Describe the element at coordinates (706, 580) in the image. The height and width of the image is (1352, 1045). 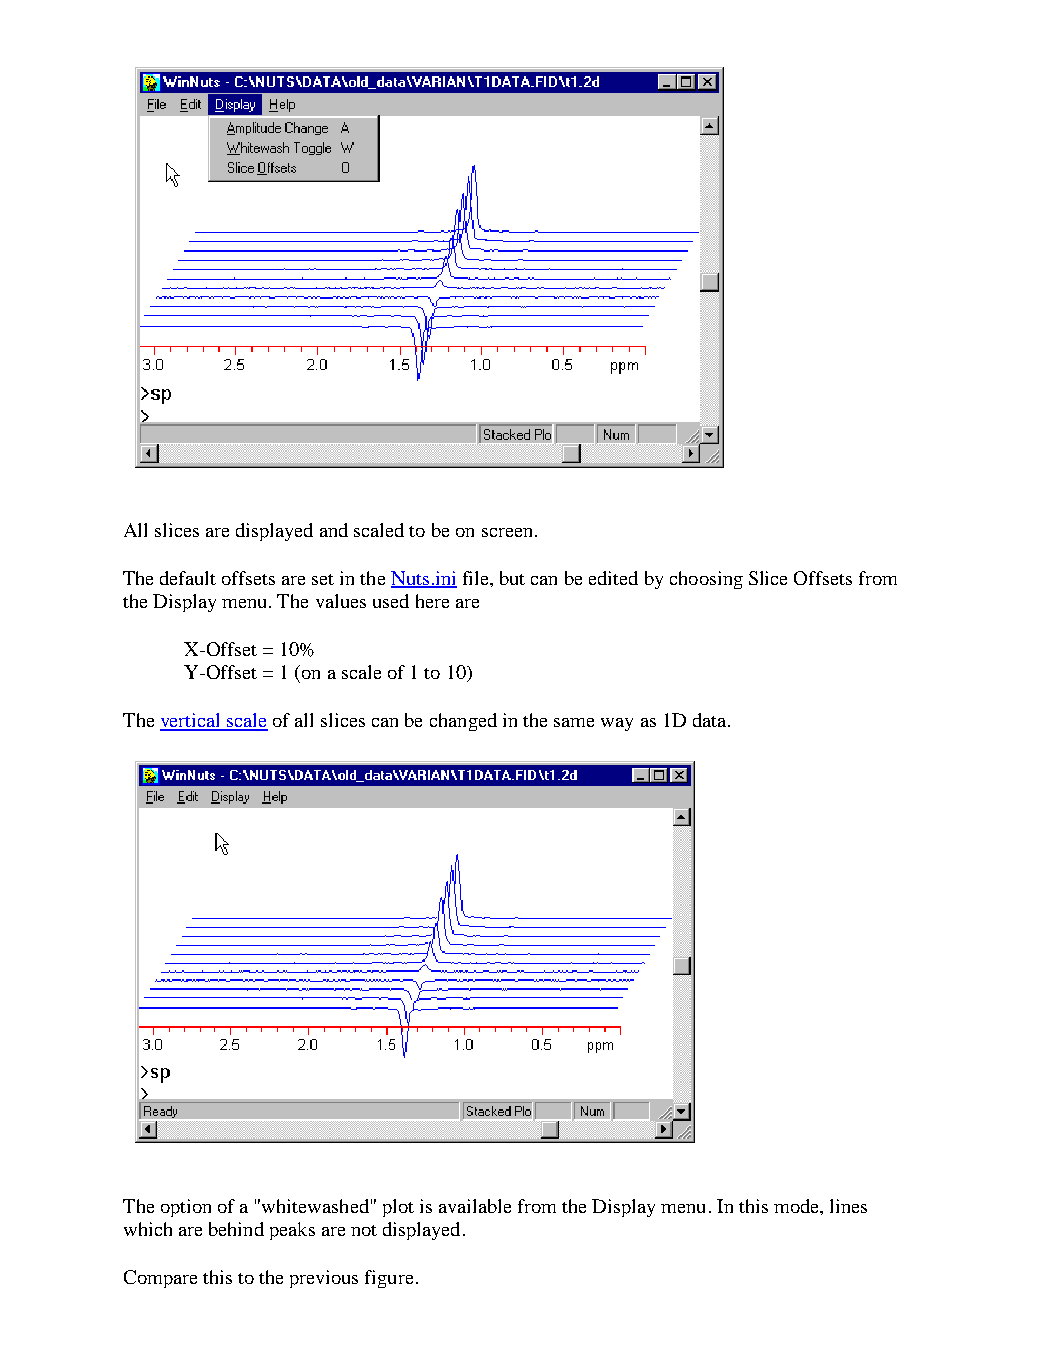
I see `choosing` at that location.
